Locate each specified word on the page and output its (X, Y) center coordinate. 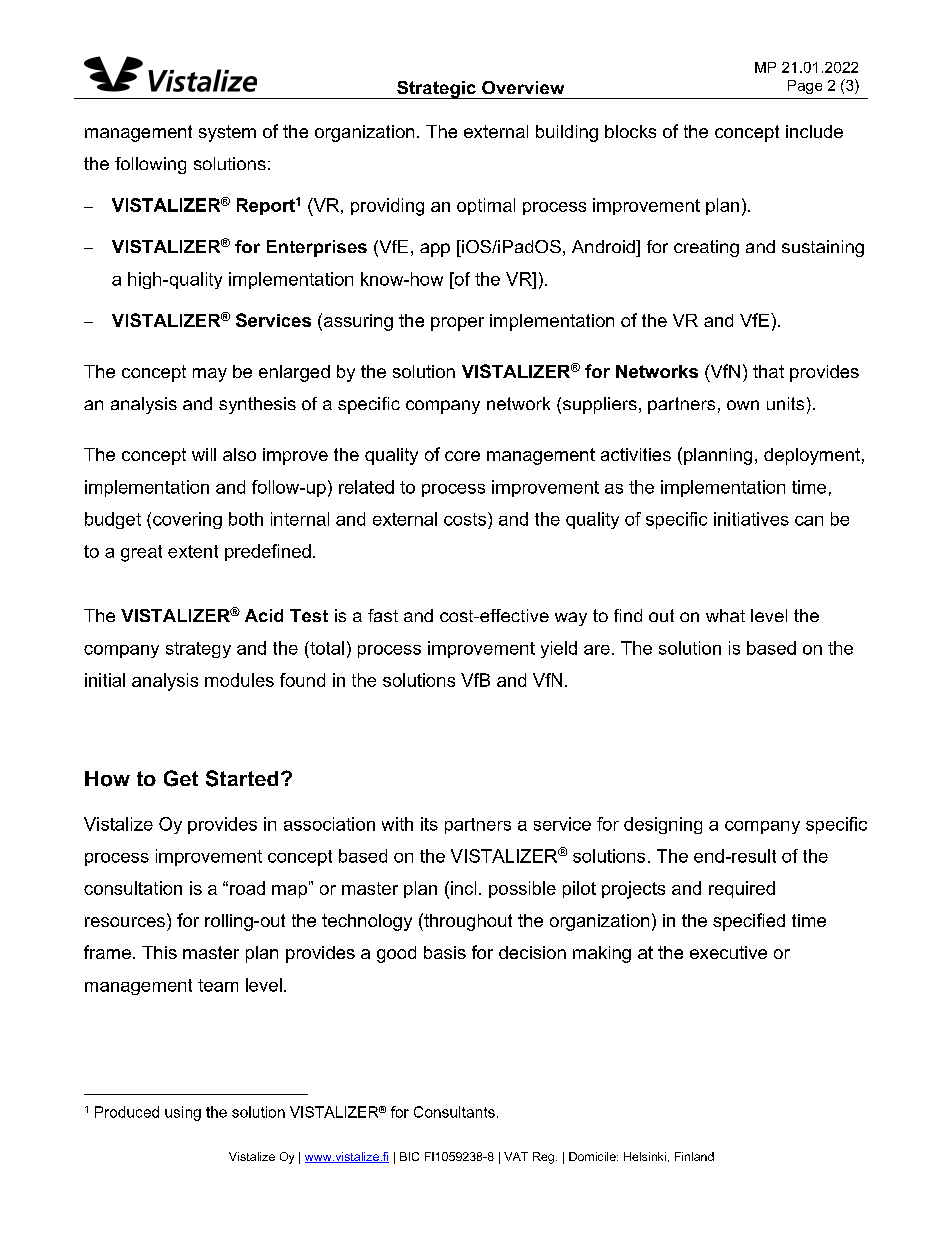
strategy (198, 650)
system (227, 133)
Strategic (436, 90)
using (183, 1113)
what (725, 615)
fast (383, 615)
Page (805, 87)
